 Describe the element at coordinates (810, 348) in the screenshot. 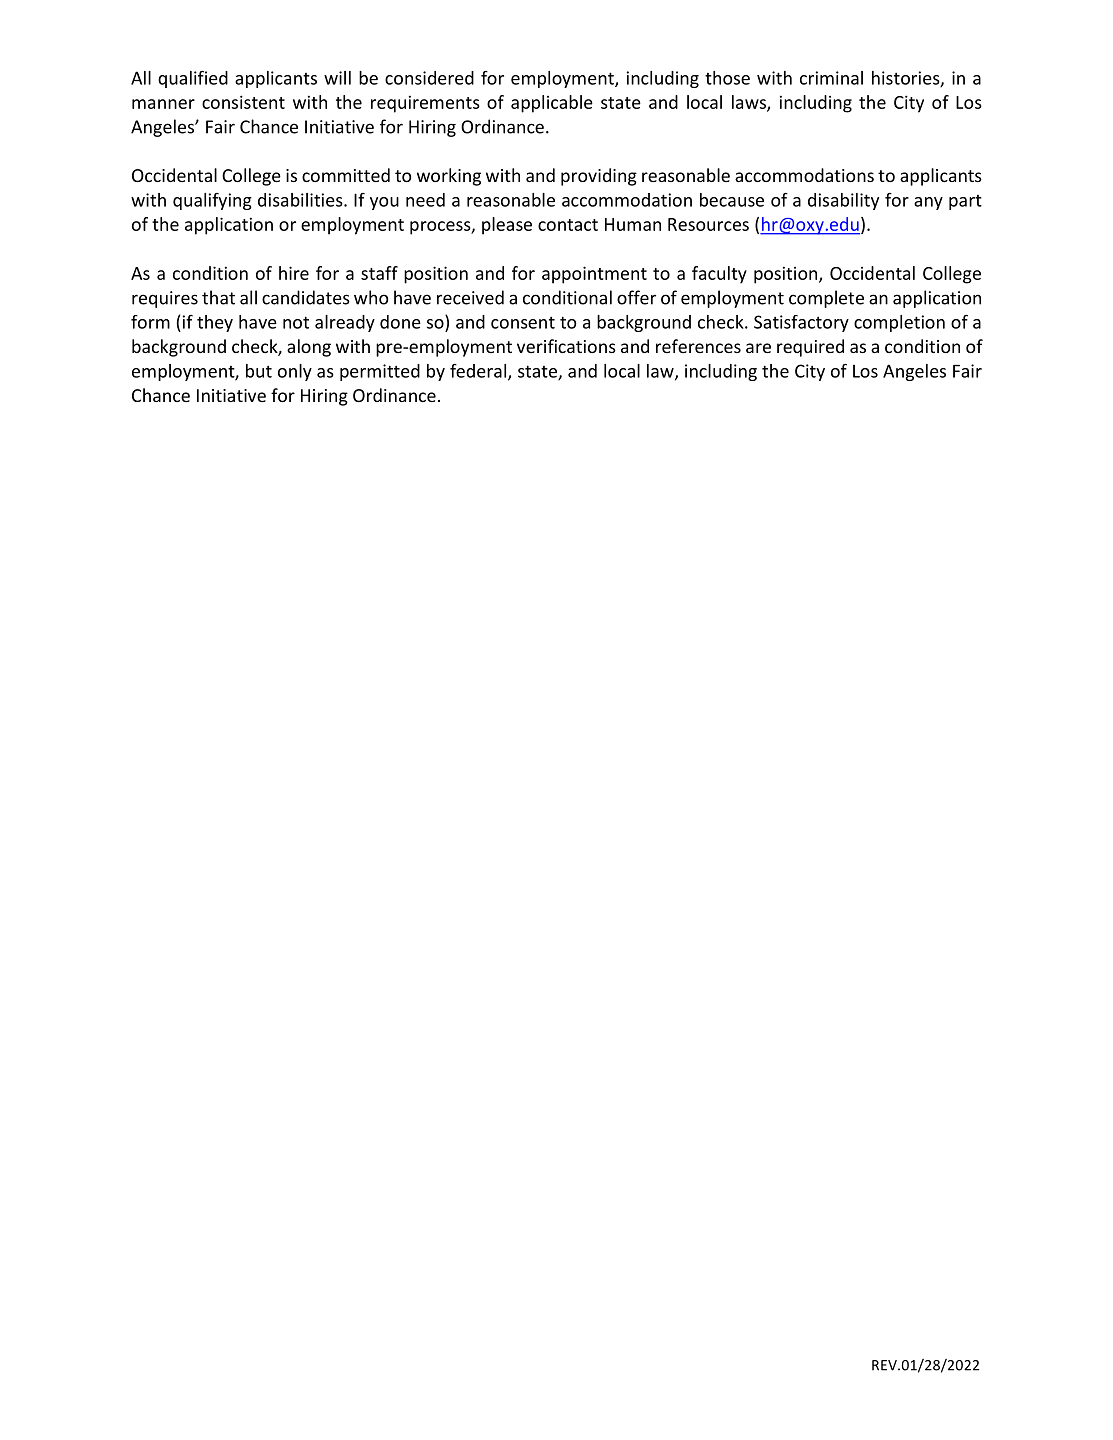

I see `required` at that location.
